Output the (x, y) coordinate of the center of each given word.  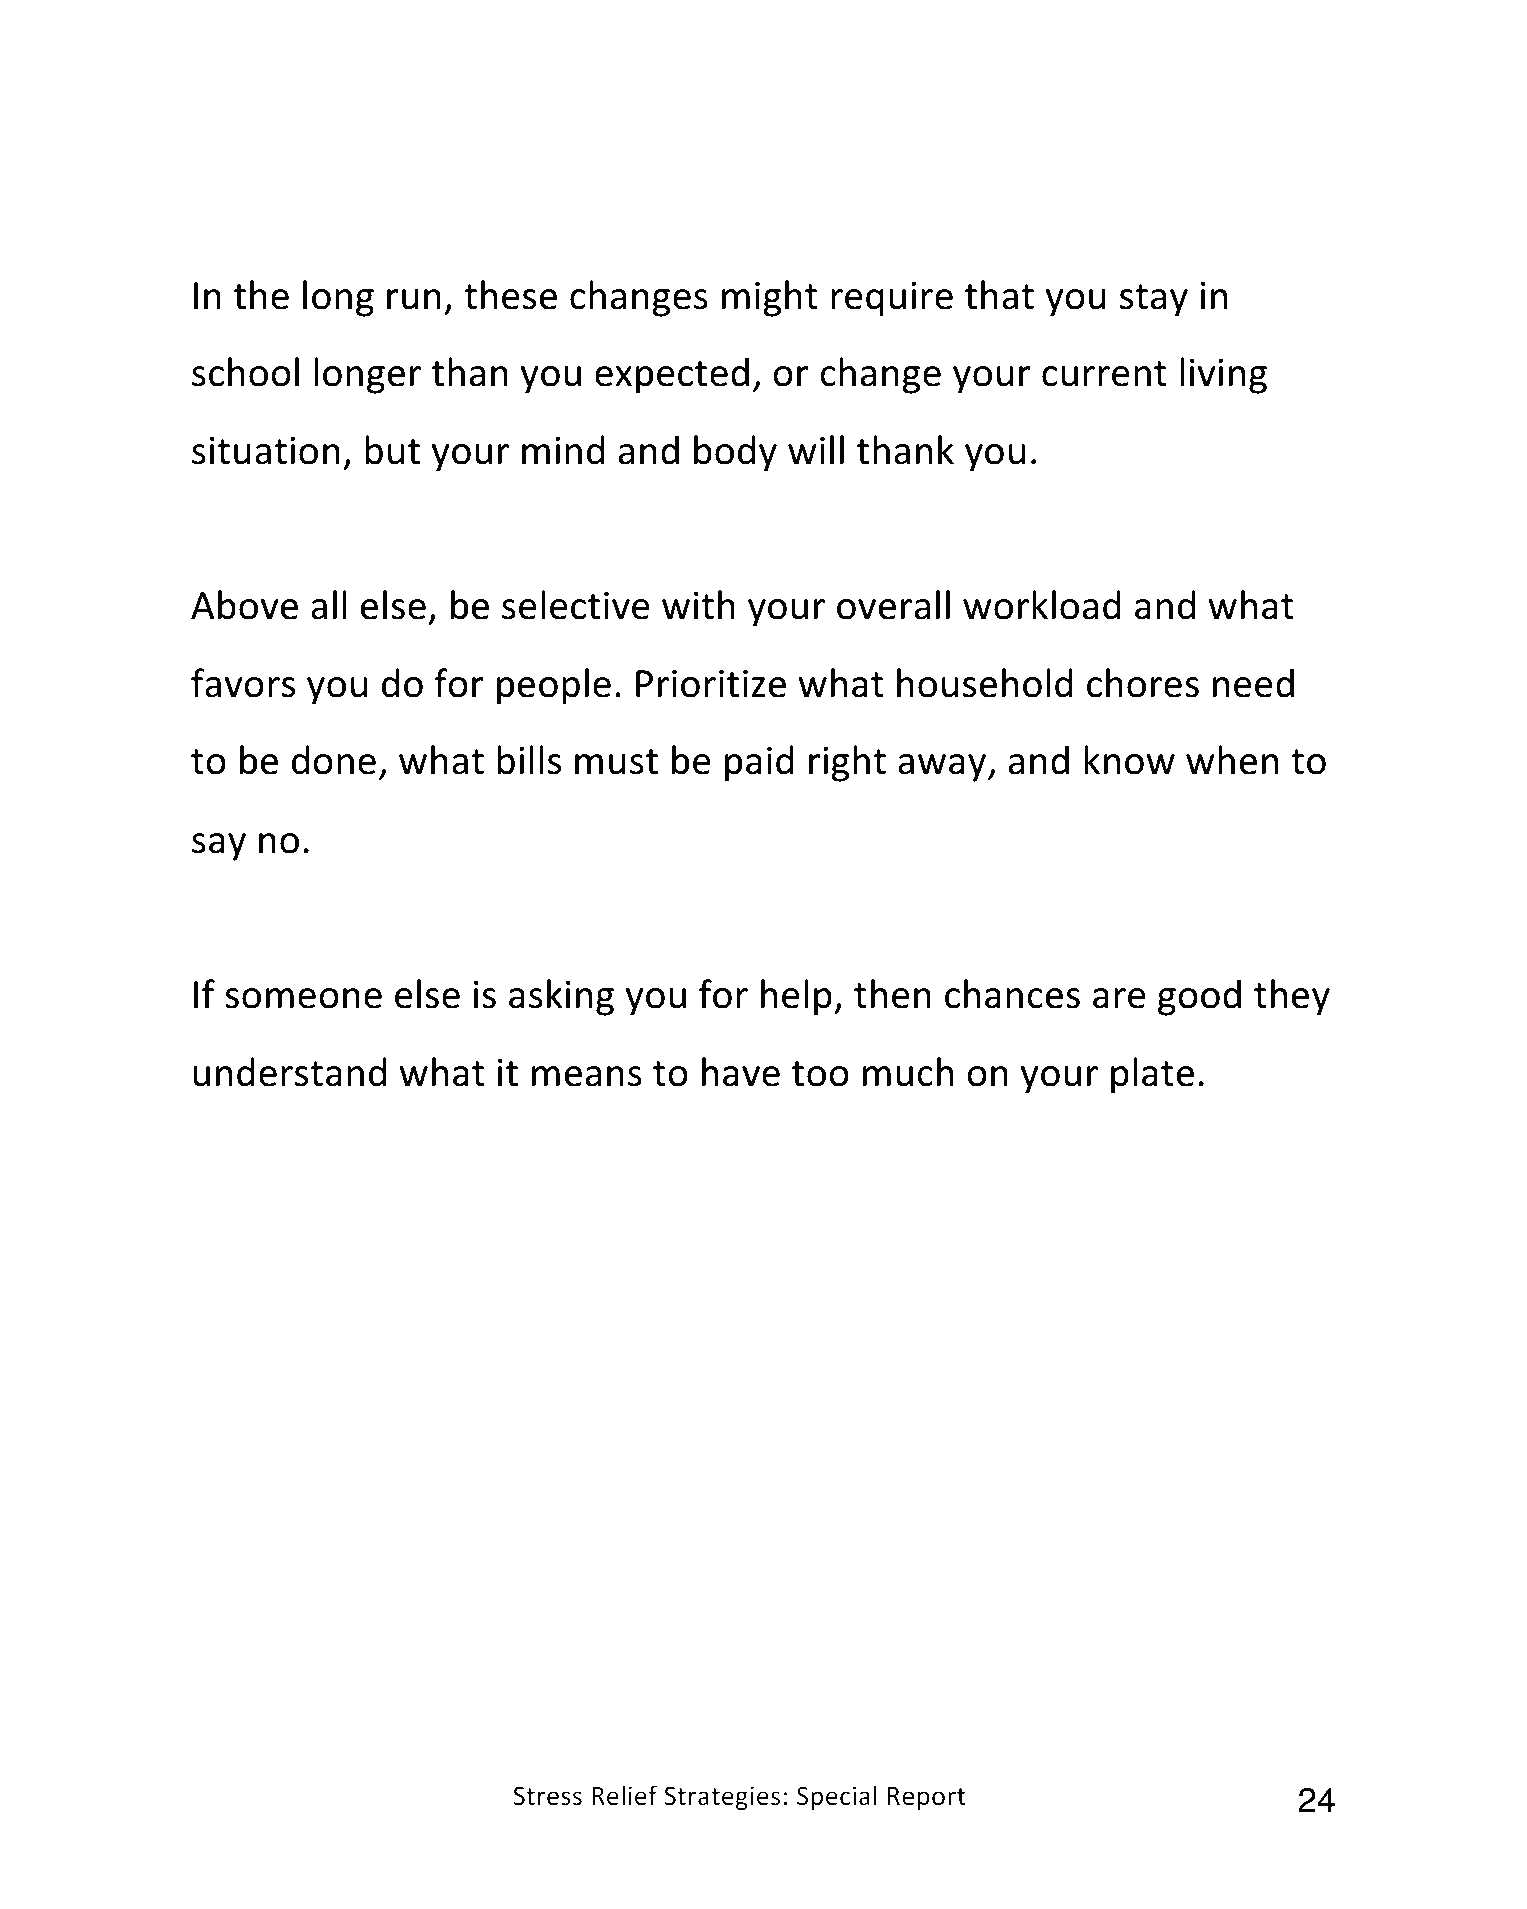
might (770, 298)
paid (759, 763)
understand (289, 1072)
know (1129, 760)
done (334, 760)
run (414, 299)
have (741, 1072)
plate (1152, 1075)
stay (1154, 300)
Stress (547, 1796)
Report (926, 1798)
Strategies (722, 1798)
